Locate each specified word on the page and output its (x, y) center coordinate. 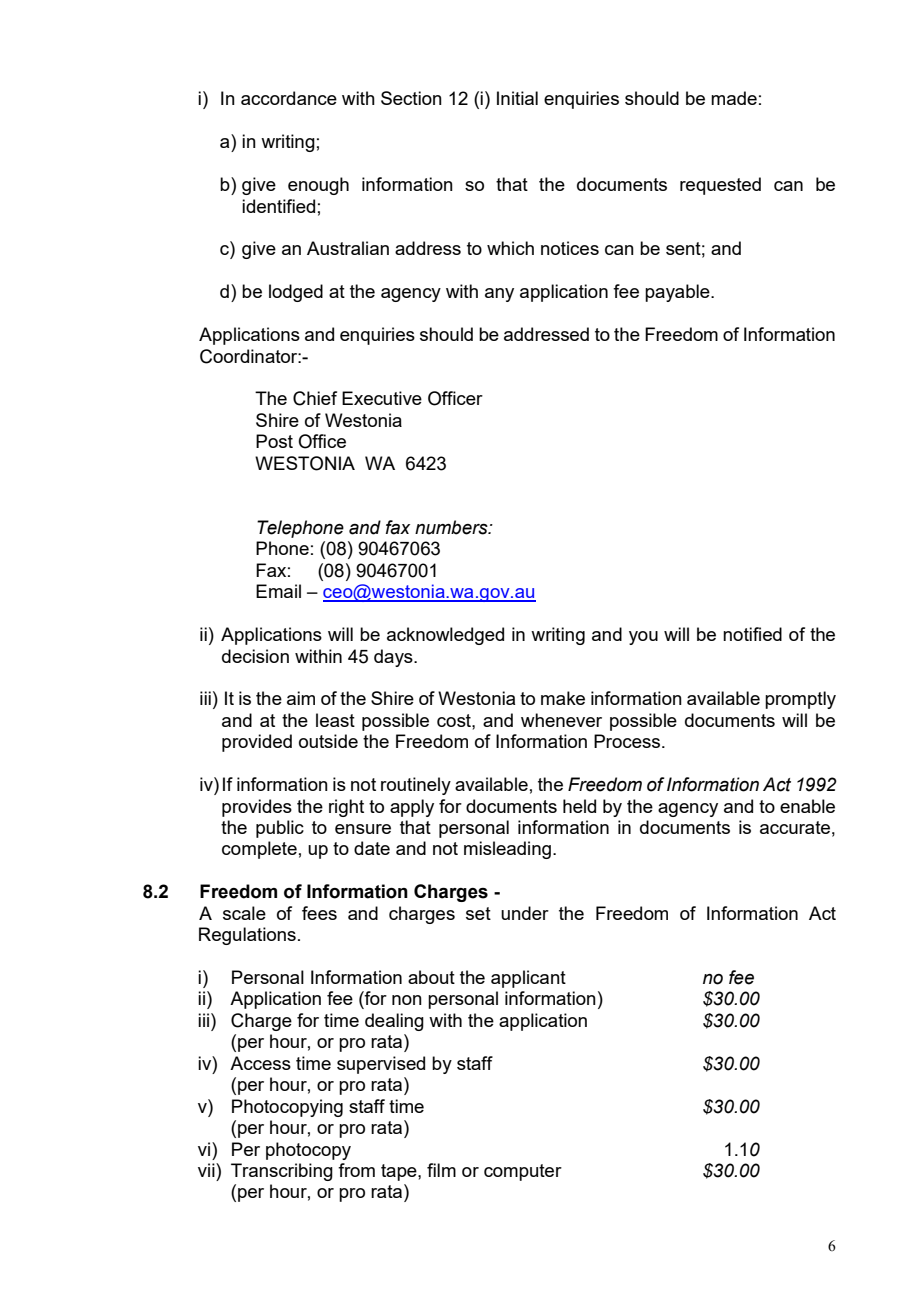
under (525, 913)
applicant (528, 979)
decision (255, 656)
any (499, 295)
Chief (315, 398)
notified (752, 634)
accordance (289, 98)
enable (807, 806)
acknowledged (445, 636)
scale (244, 913)
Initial (517, 98)
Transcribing (282, 1172)
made (734, 98)
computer (523, 1172)
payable (678, 293)
